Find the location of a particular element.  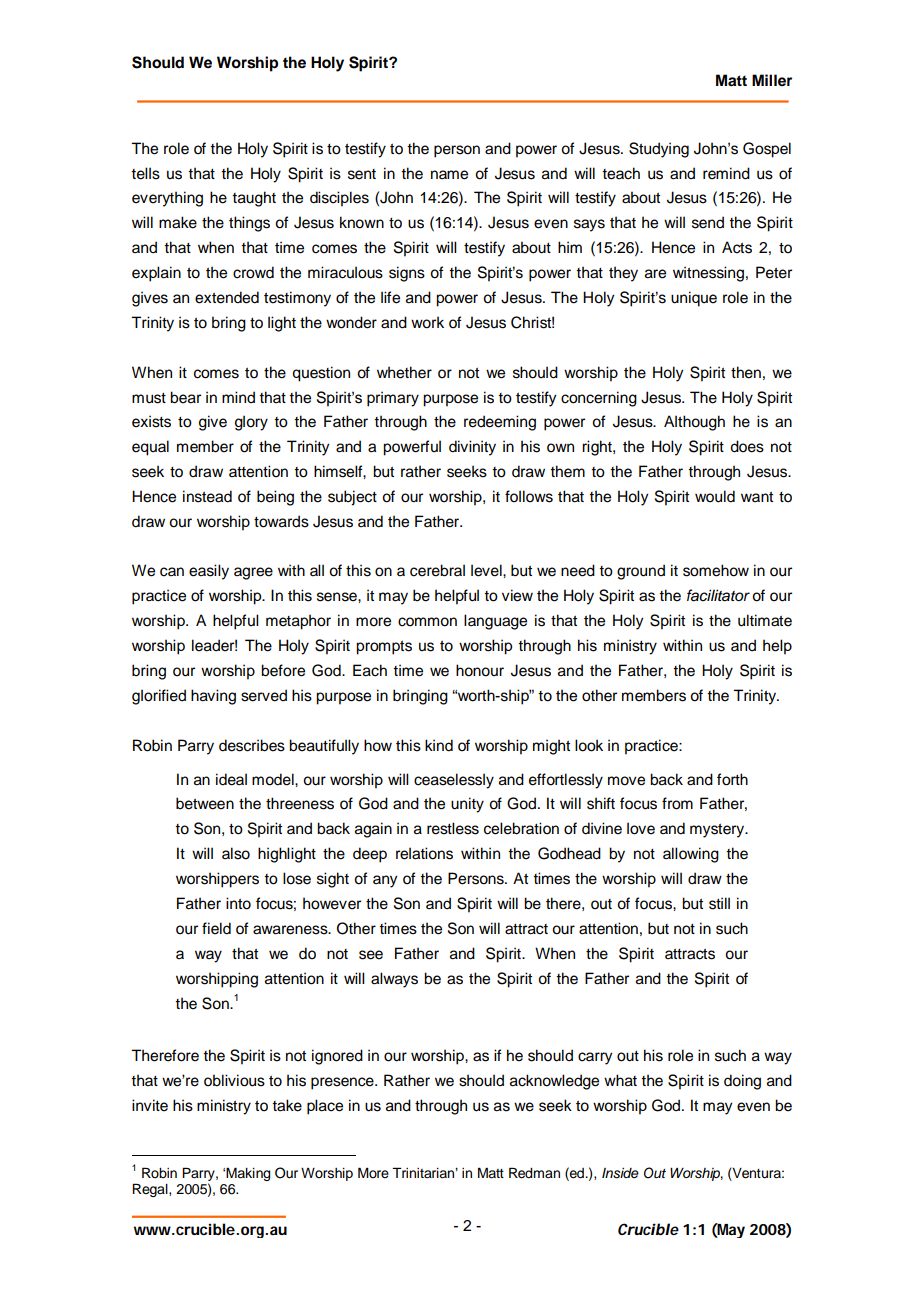

bear is located at coordinates (185, 397).
